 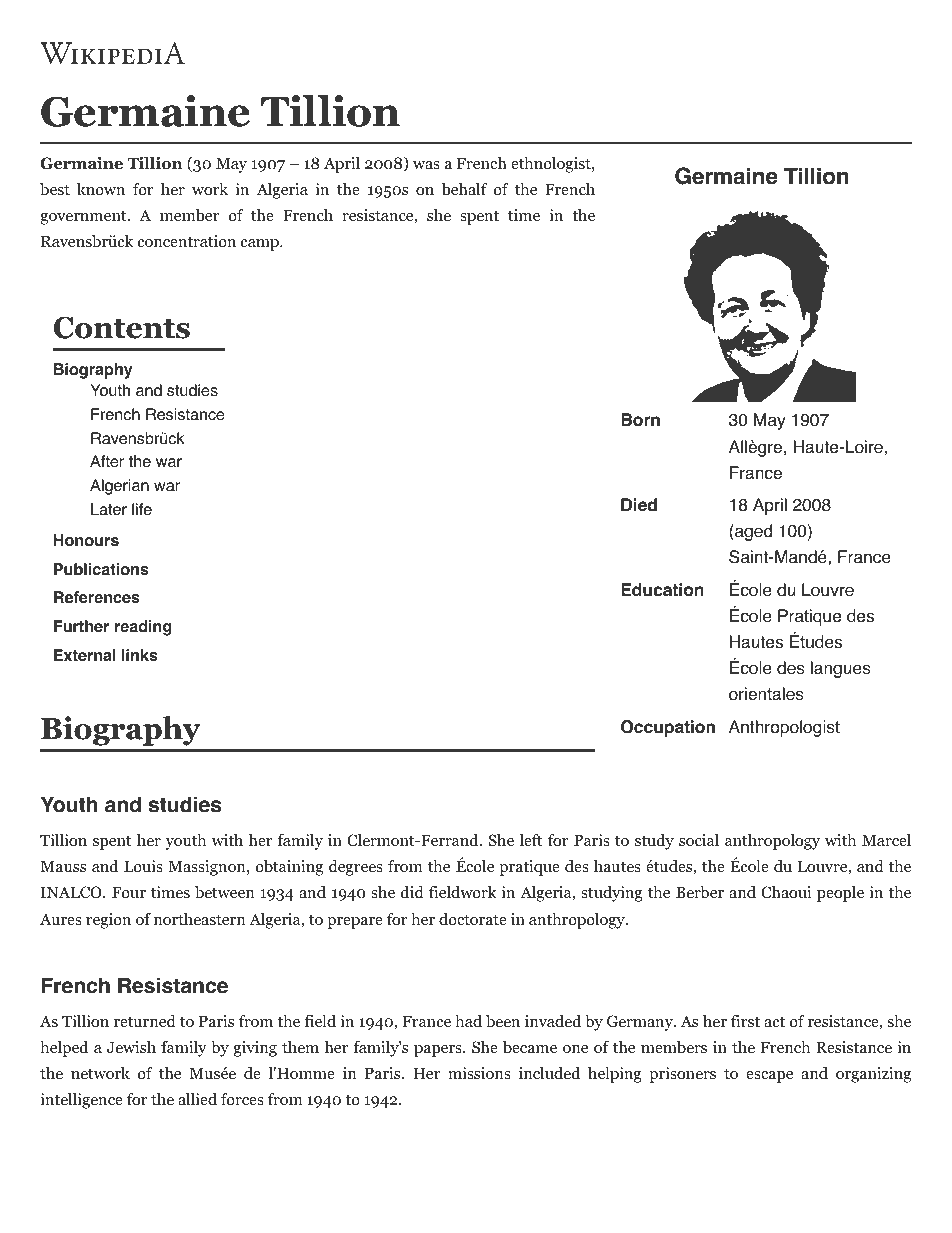 What do you see at coordinates (640, 420) in the screenshot?
I see `Born` at bounding box center [640, 420].
